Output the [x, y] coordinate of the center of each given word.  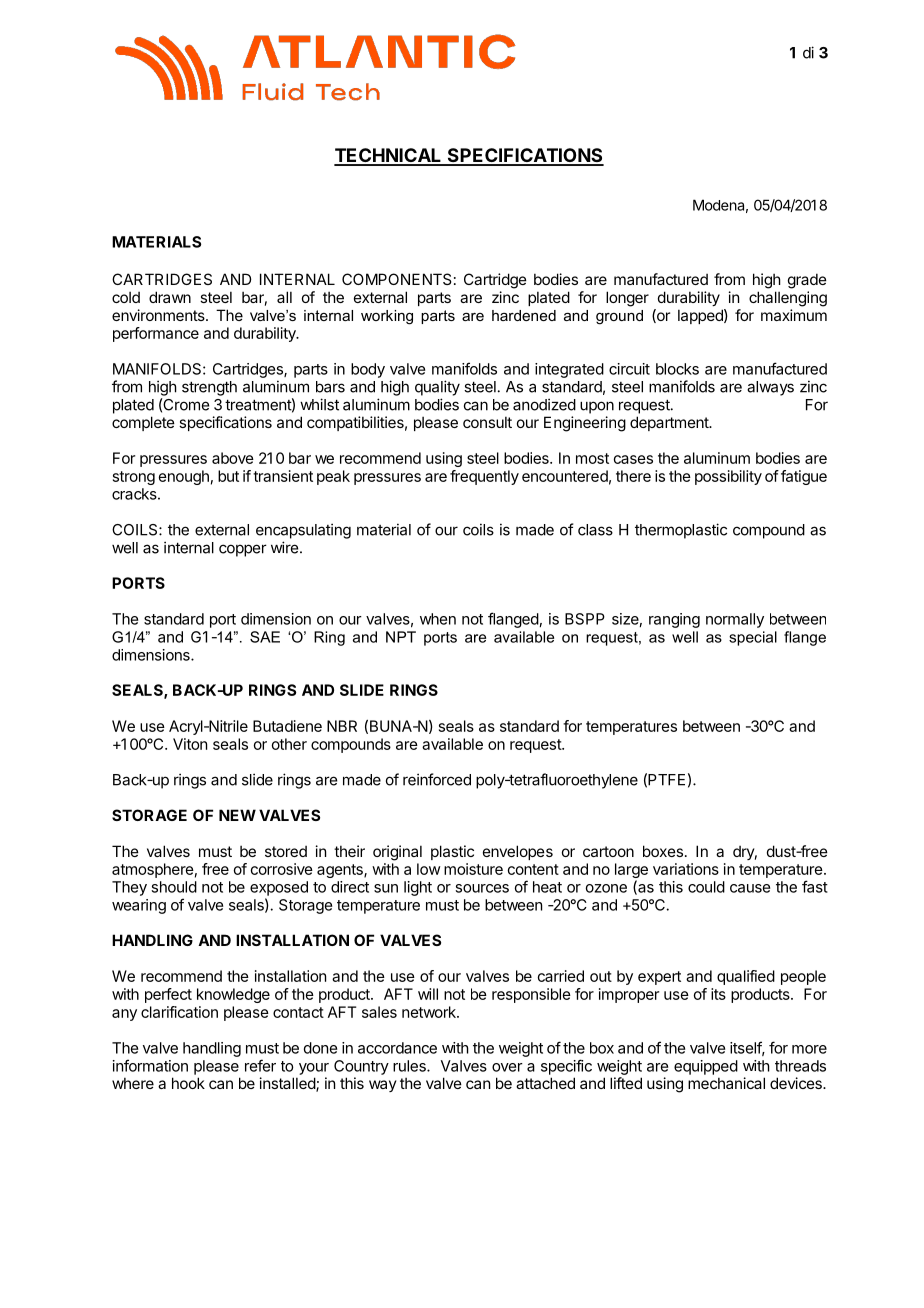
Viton [190, 744]
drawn [170, 297]
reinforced [437, 779]
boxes [663, 851]
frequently [484, 477]
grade [807, 281]
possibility [728, 477]
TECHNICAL [389, 156]
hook [188, 1083]
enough [184, 477]
